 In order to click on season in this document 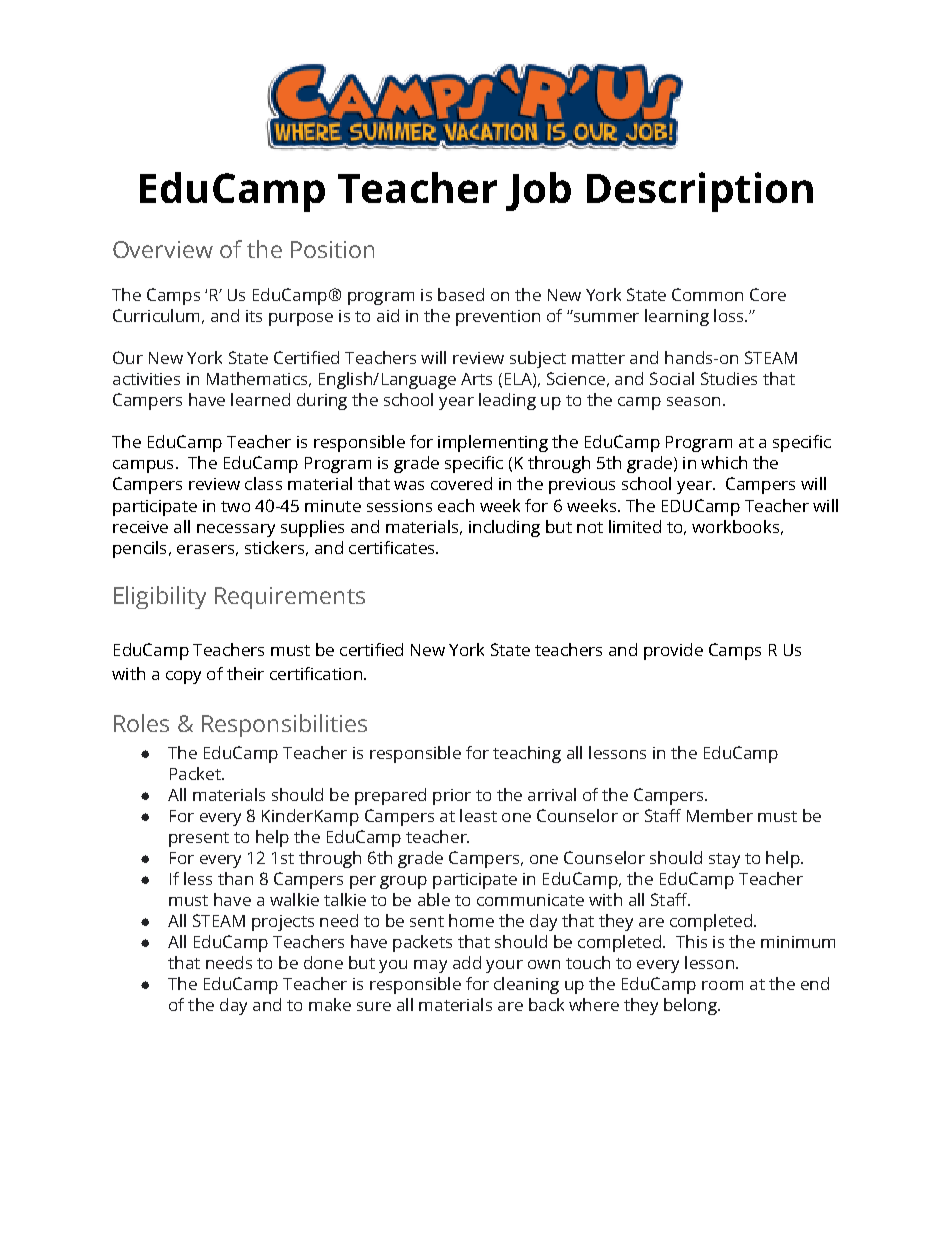, I will do `click(693, 401)`.
